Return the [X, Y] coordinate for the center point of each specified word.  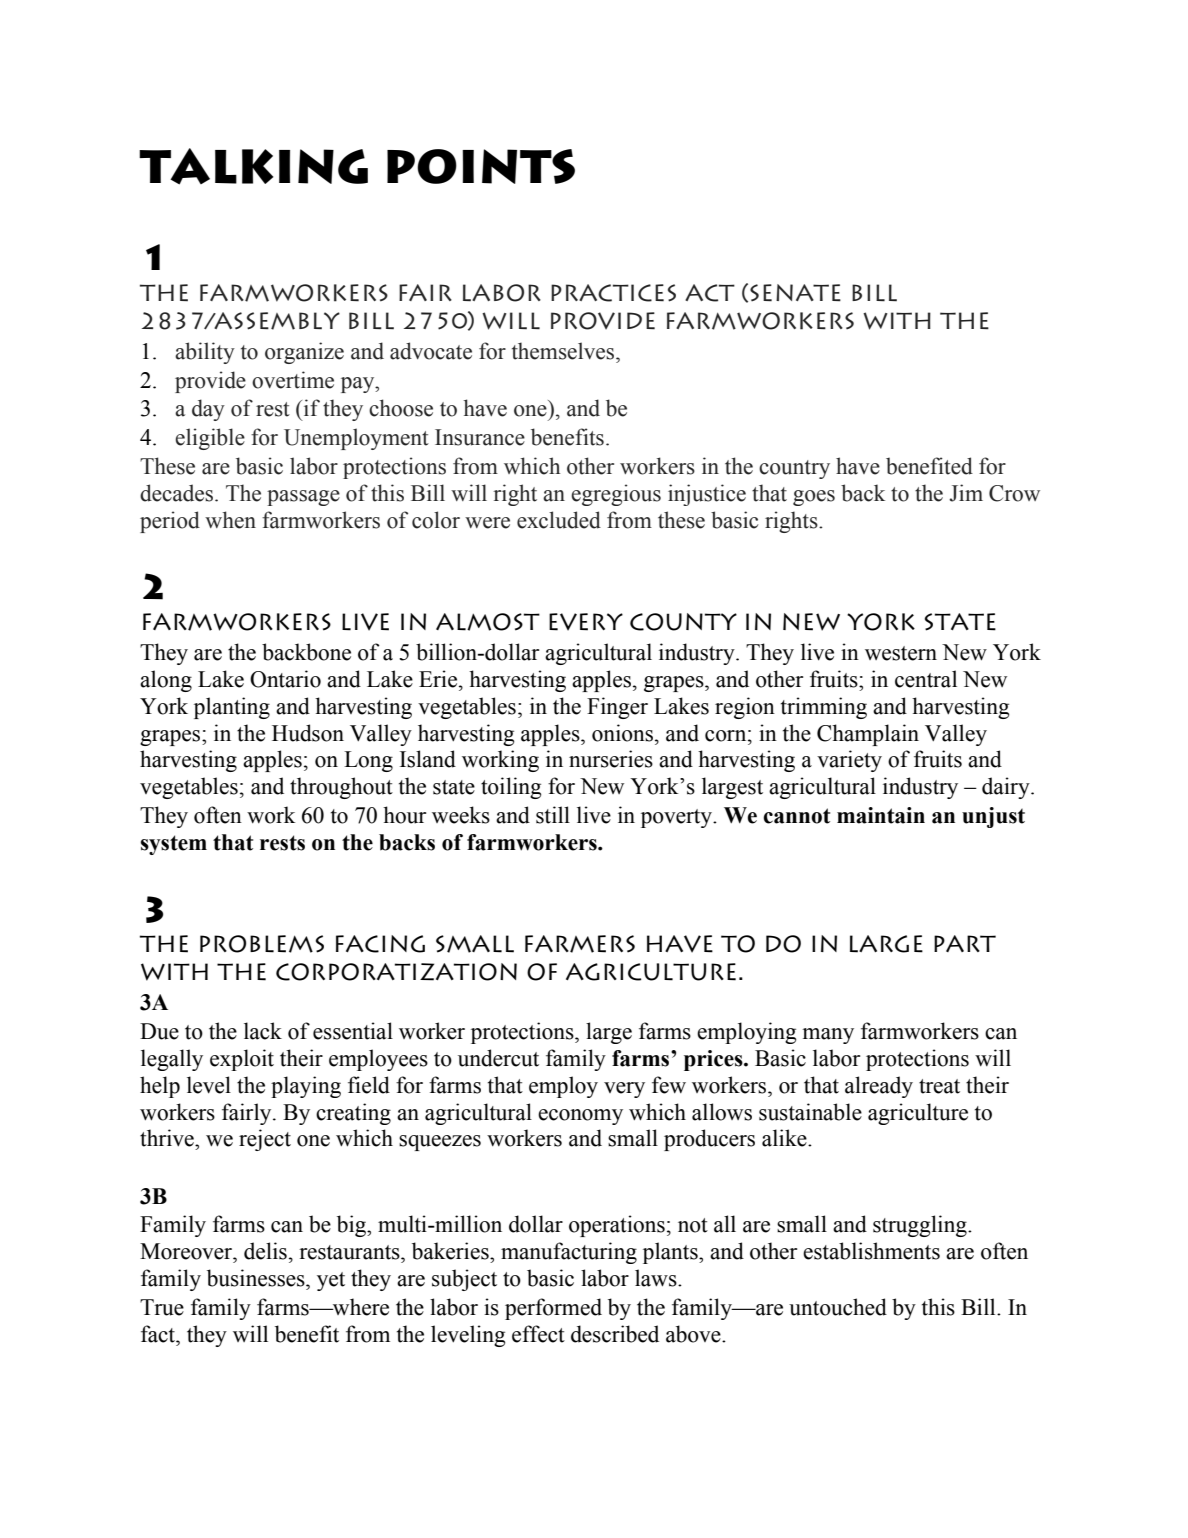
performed [553, 1309]
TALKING [253, 166]
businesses [257, 1278]
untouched [838, 1307]
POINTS [481, 166]
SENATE [795, 293]
